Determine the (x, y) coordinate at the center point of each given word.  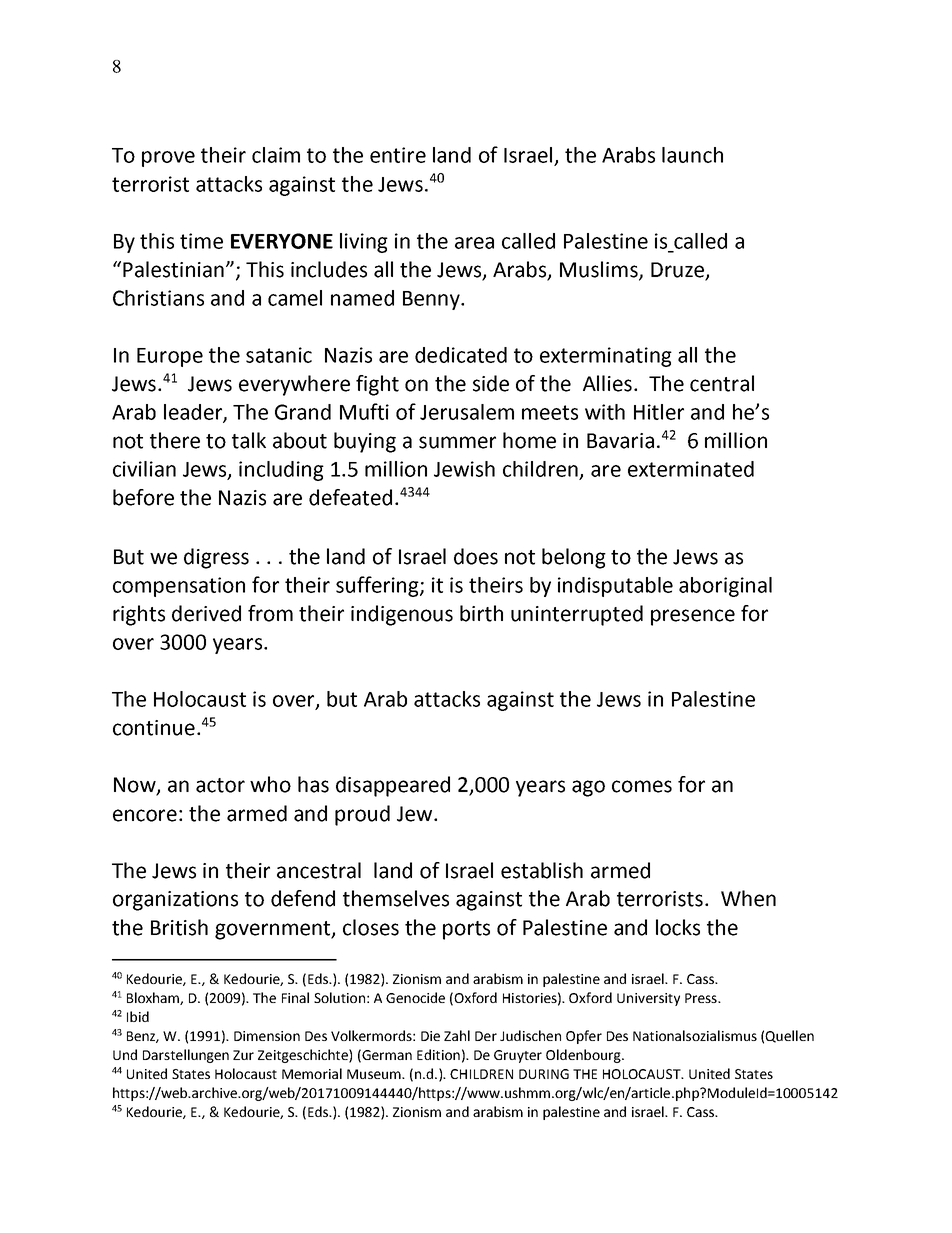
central (722, 383)
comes (642, 786)
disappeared (393, 786)
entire (398, 155)
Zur (243, 1055)
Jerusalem (467, 412)
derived (206, 613)
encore (145, 815)
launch (692, 155)
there (175, 440)
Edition (438, 1054)
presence (693, 617)
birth (481, 613)
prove (168, 159)
